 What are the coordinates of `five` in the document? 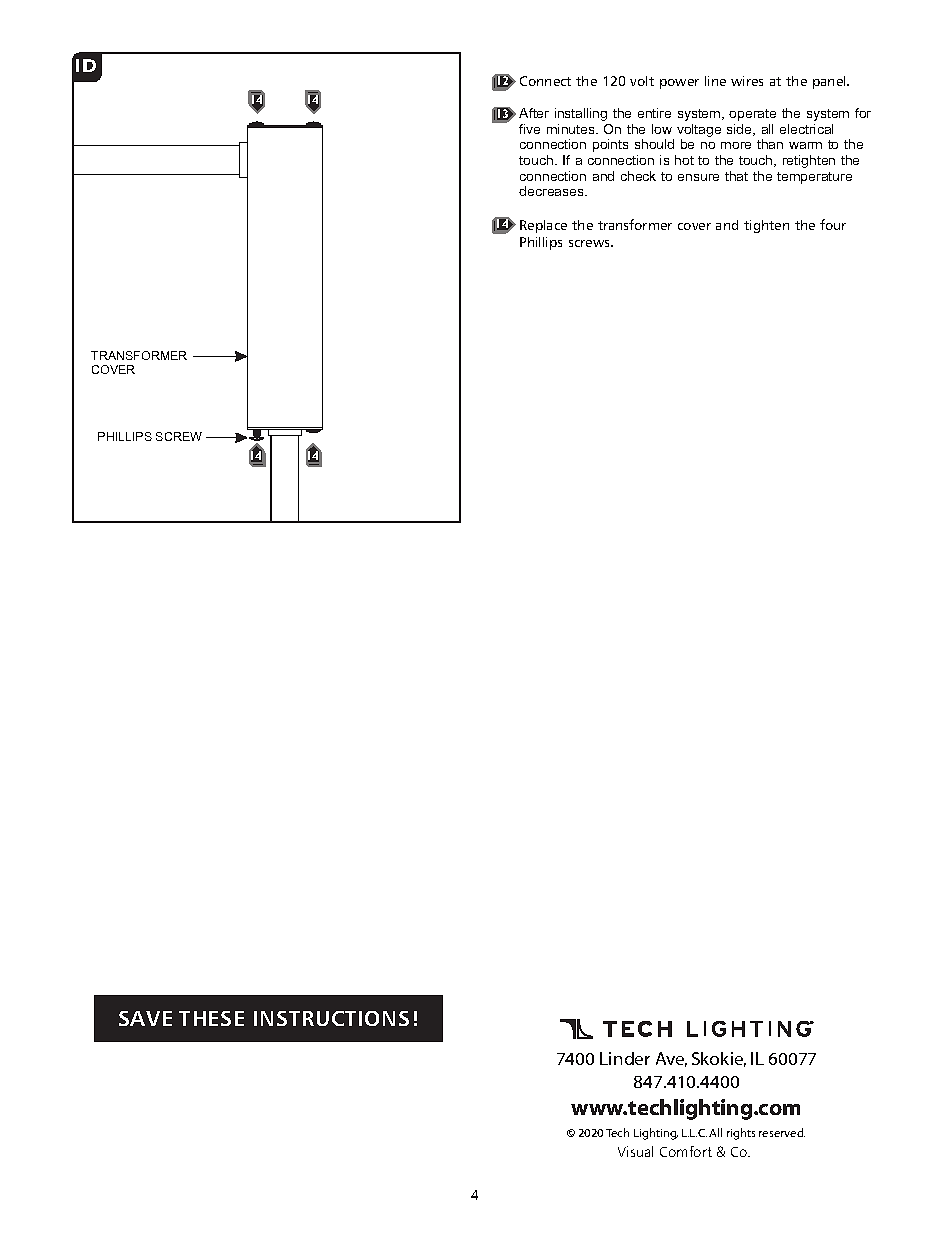 It's located at (529, 129).
